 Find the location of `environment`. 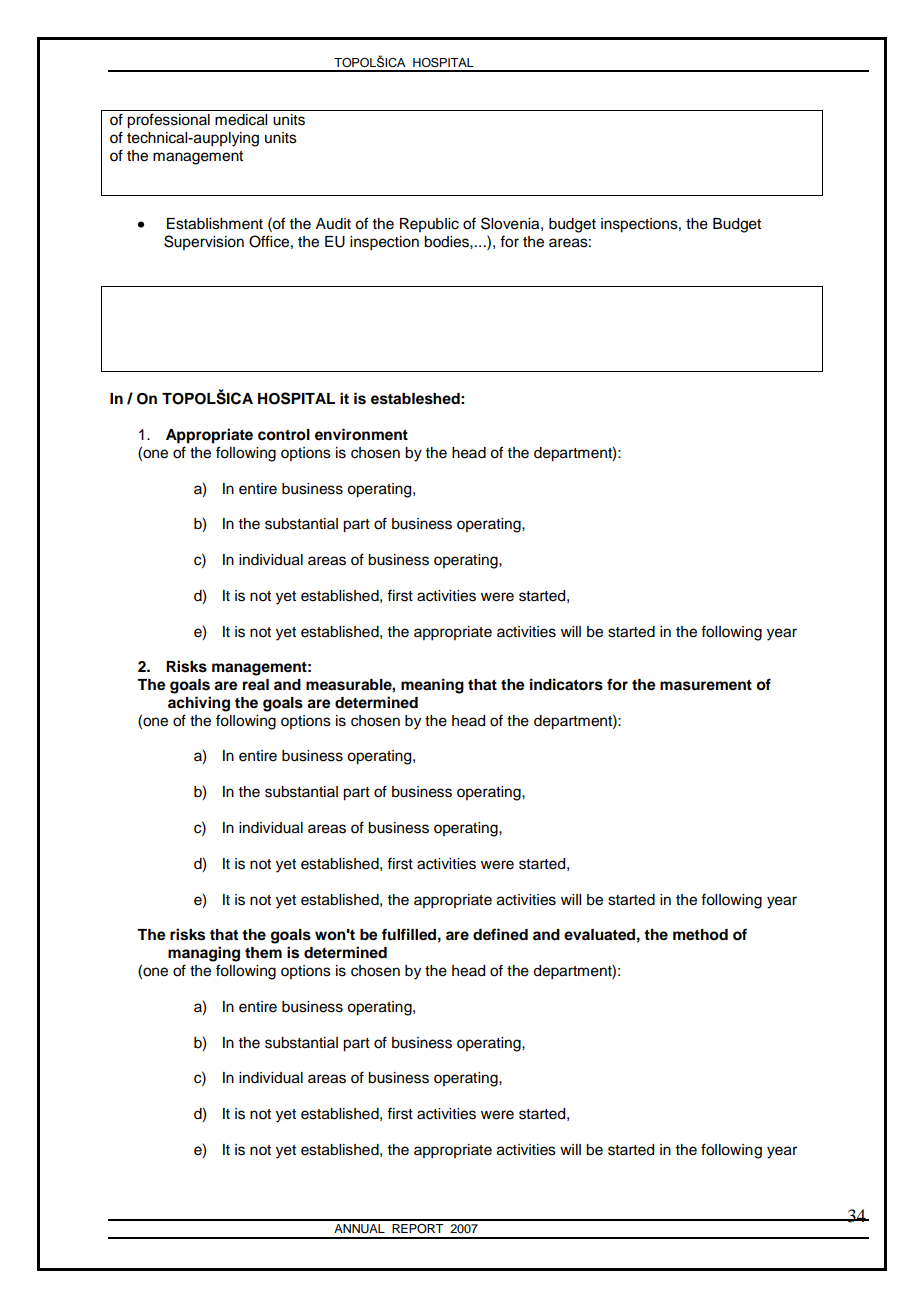

environment is located at coordinates (361, 434).
